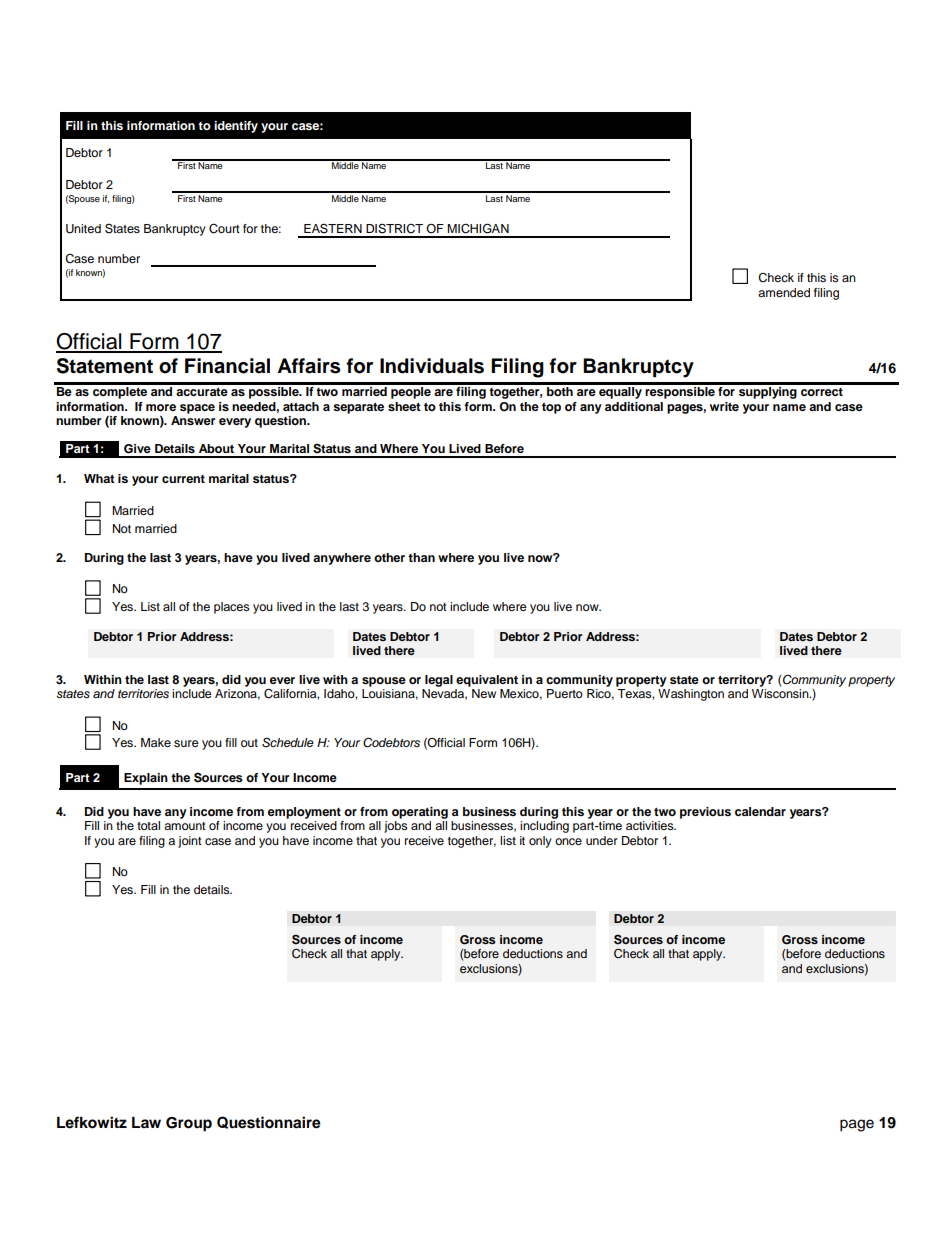 The width and height of the document is (952, 1233). Describe the element at coordinates (224, 229) in the document. I see `Court` at that location.
